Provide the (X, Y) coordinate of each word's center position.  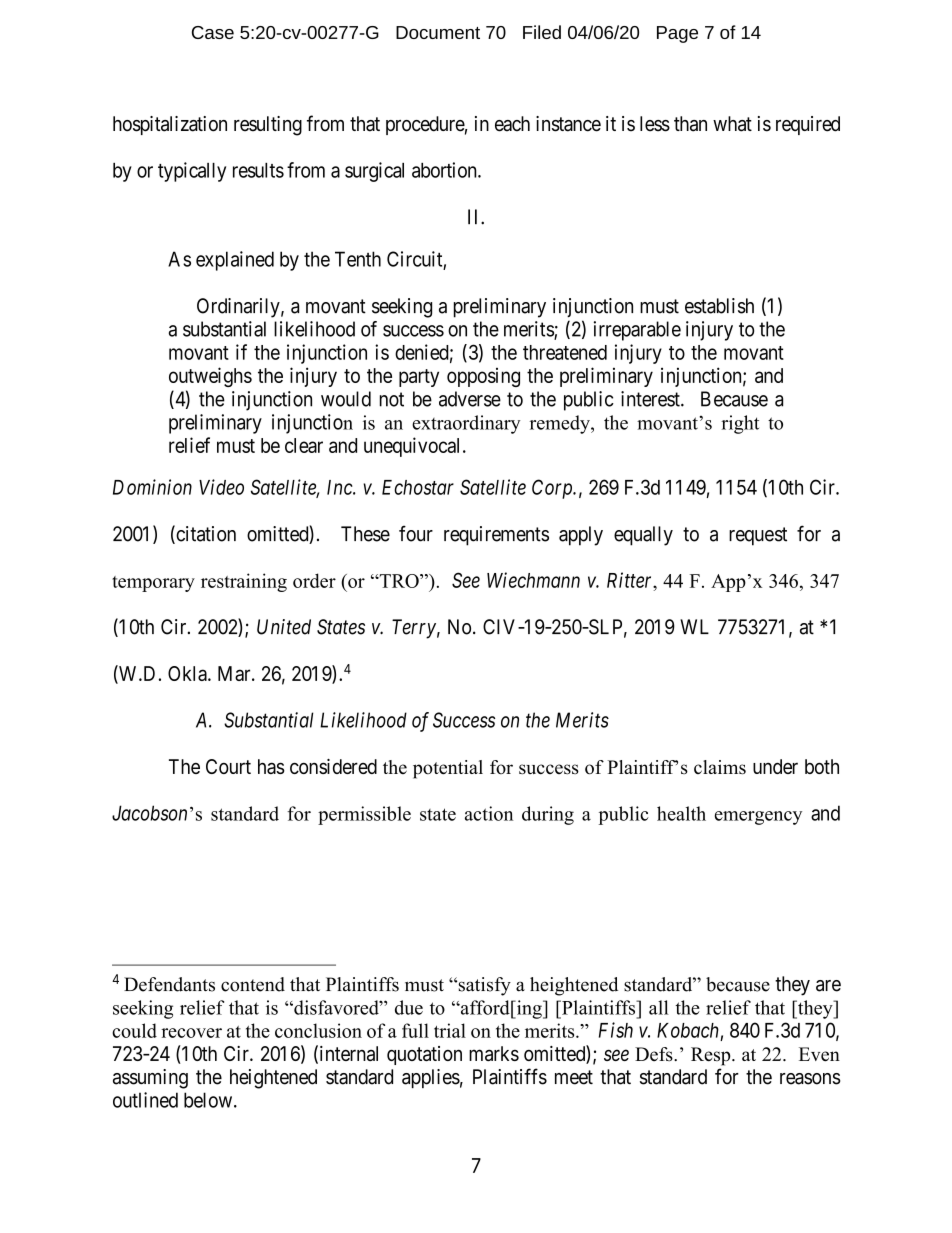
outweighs (210, 377)
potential (448, 769)
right (740, 424)
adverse (470, 399)
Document (438, 32)
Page (677, 34)
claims (720, 767)
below (208, 1100)
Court (228, 766)
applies (431, 1078)
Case (213, 32)
